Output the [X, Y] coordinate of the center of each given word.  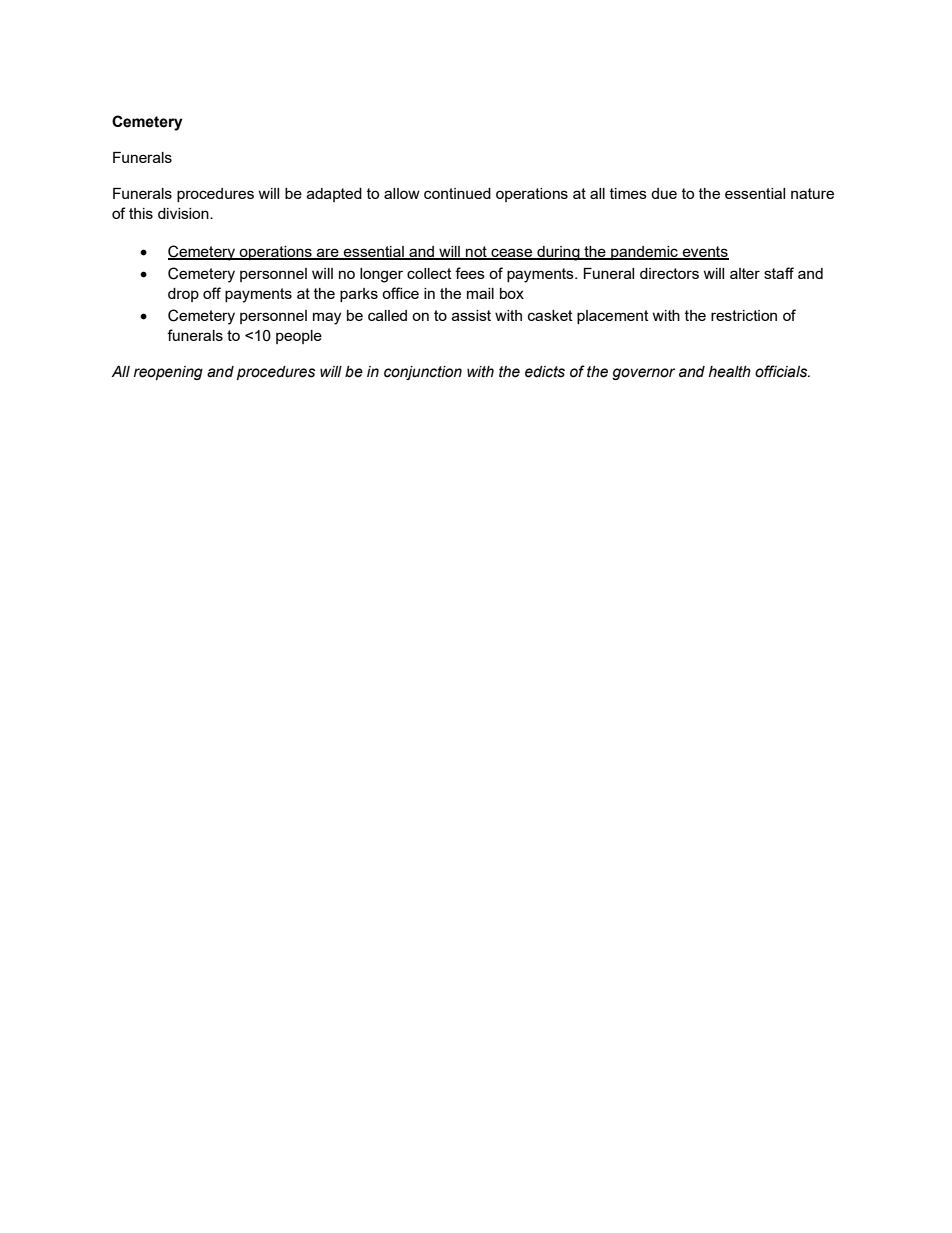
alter [745, 273]
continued [457, 193]
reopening [168, 373]
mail [480, 293]
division [184, 213]
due [664, 193]
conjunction [423, 373]
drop [183, 295]
